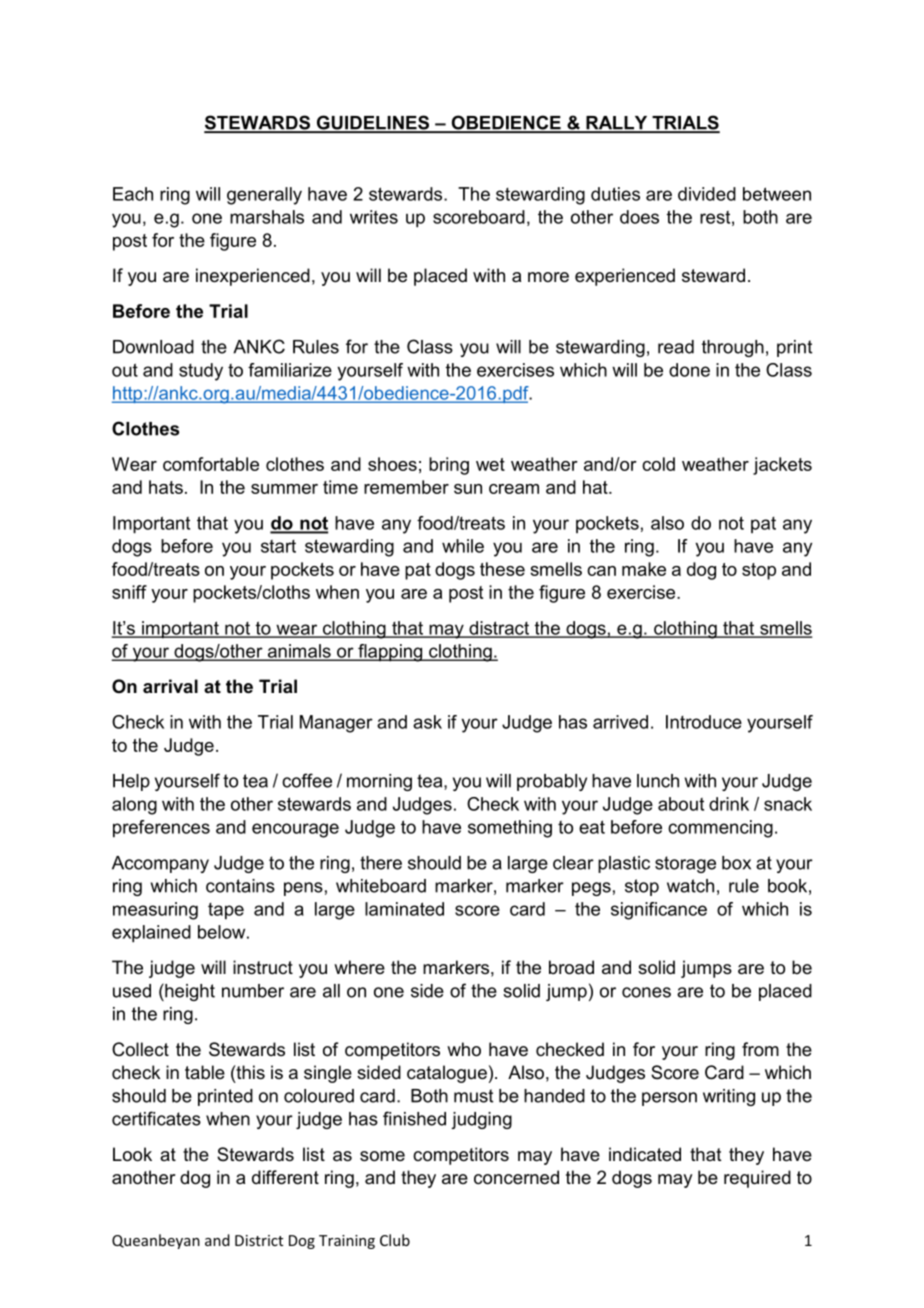 This screenshot has width=924, height=1308. What do you see at coordinates (516, 1177) in the screenshot?
I see `concerned` at bounding box center [516, 1177].
